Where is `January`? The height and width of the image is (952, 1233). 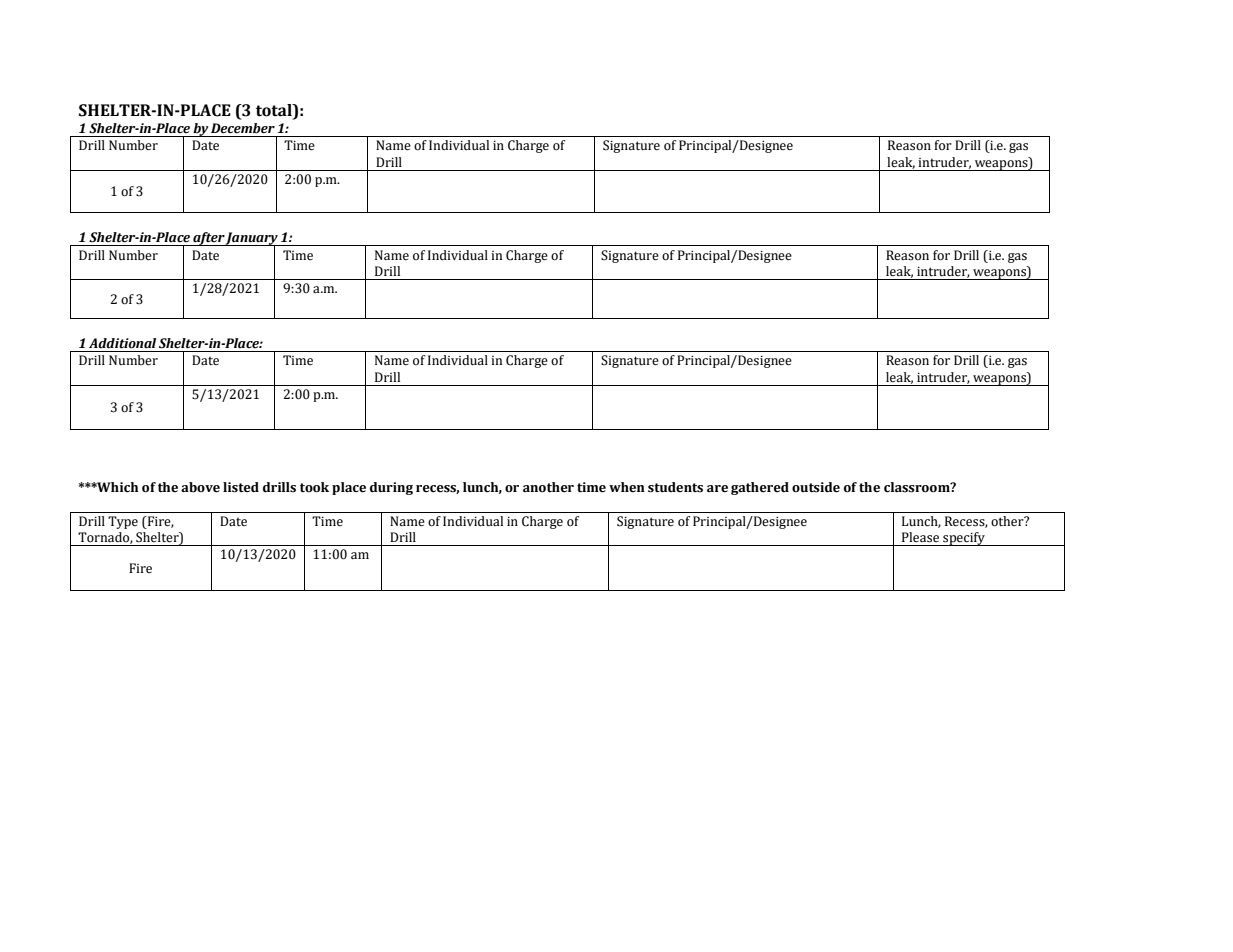
January is located at coordinates (252, 240).
